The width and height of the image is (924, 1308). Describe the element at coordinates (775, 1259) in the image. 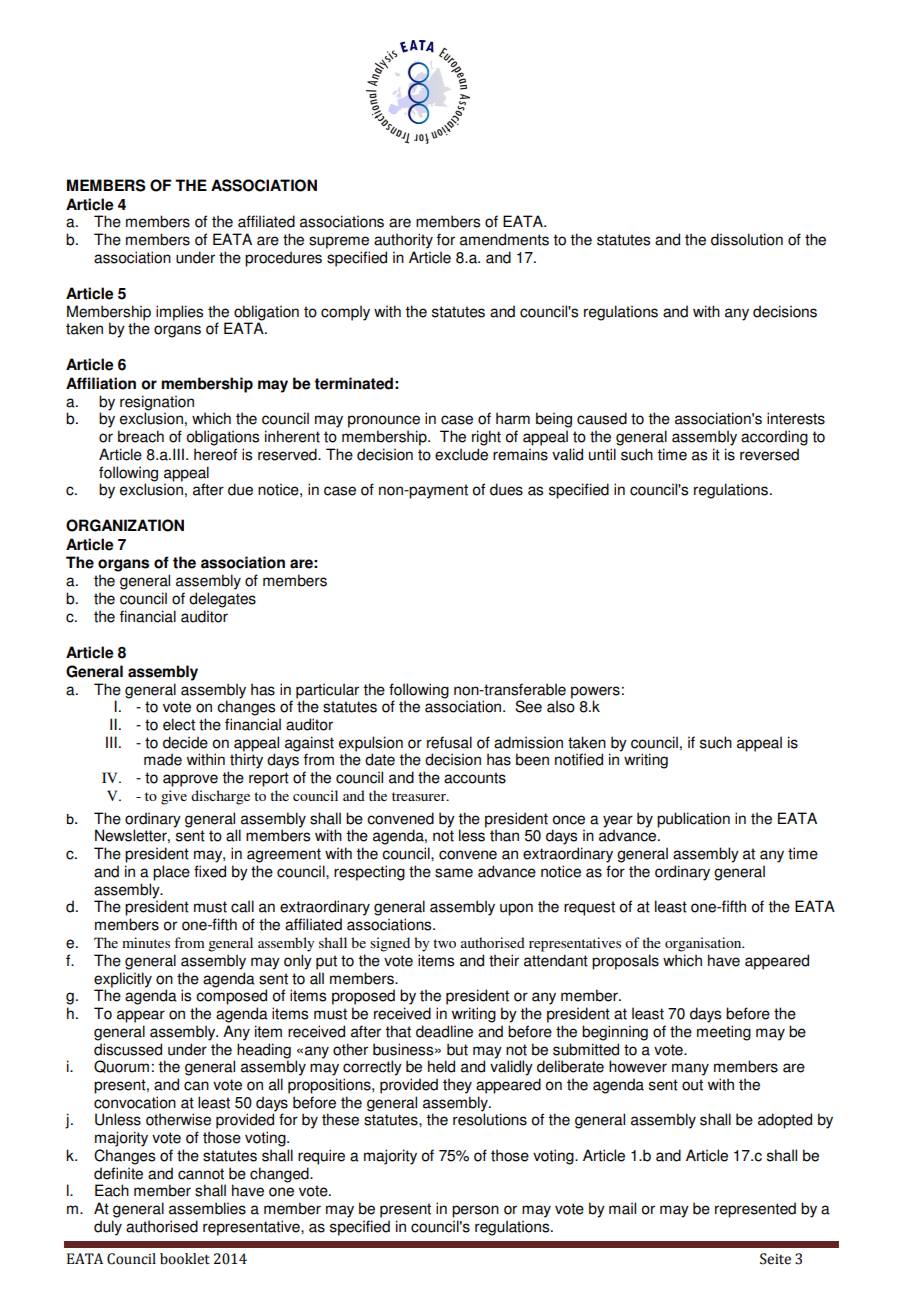

I see `Seite` at that location.
